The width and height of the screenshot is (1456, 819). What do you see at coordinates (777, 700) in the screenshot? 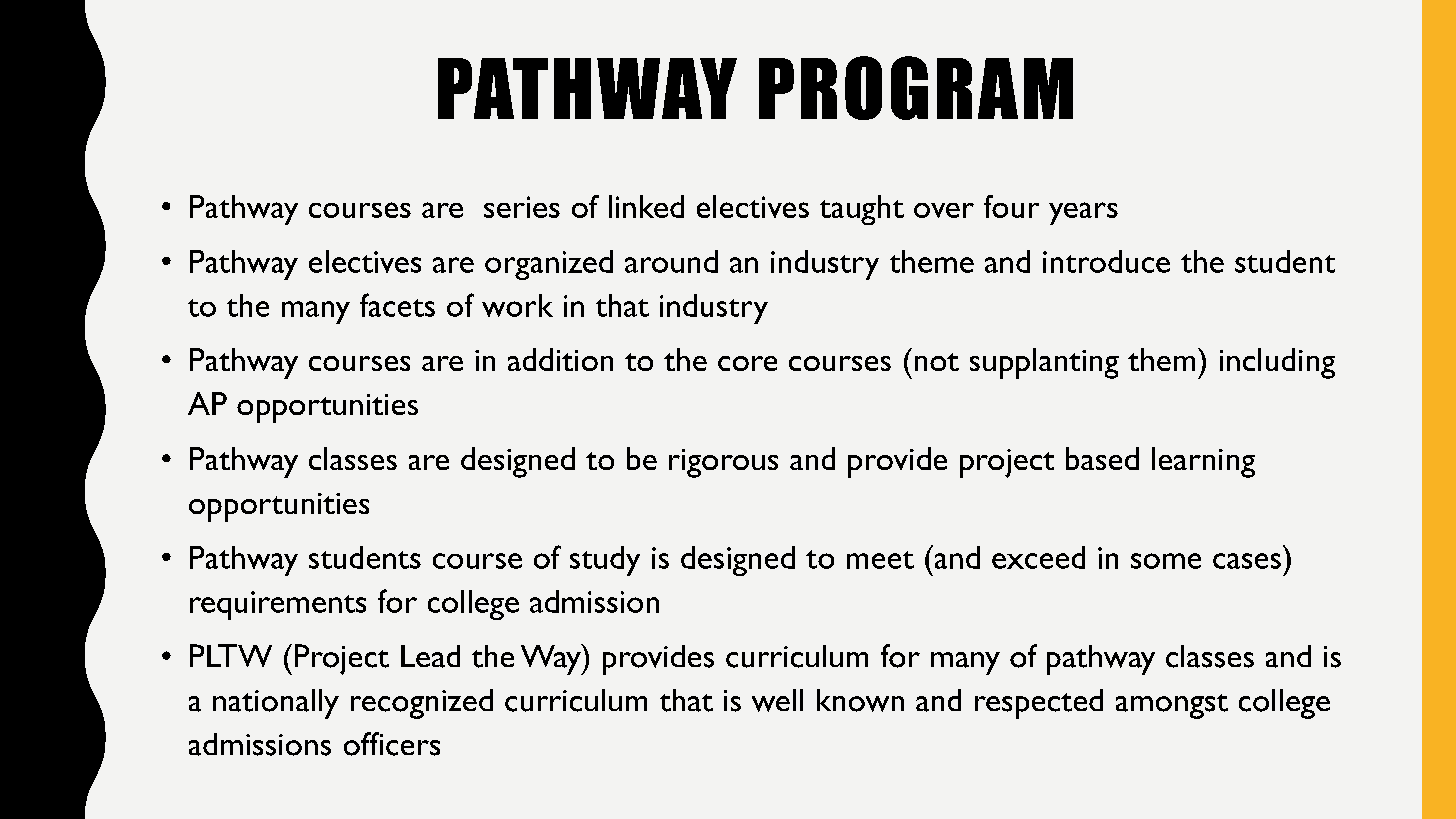
I see `well` at bounding box center [777, 700].
